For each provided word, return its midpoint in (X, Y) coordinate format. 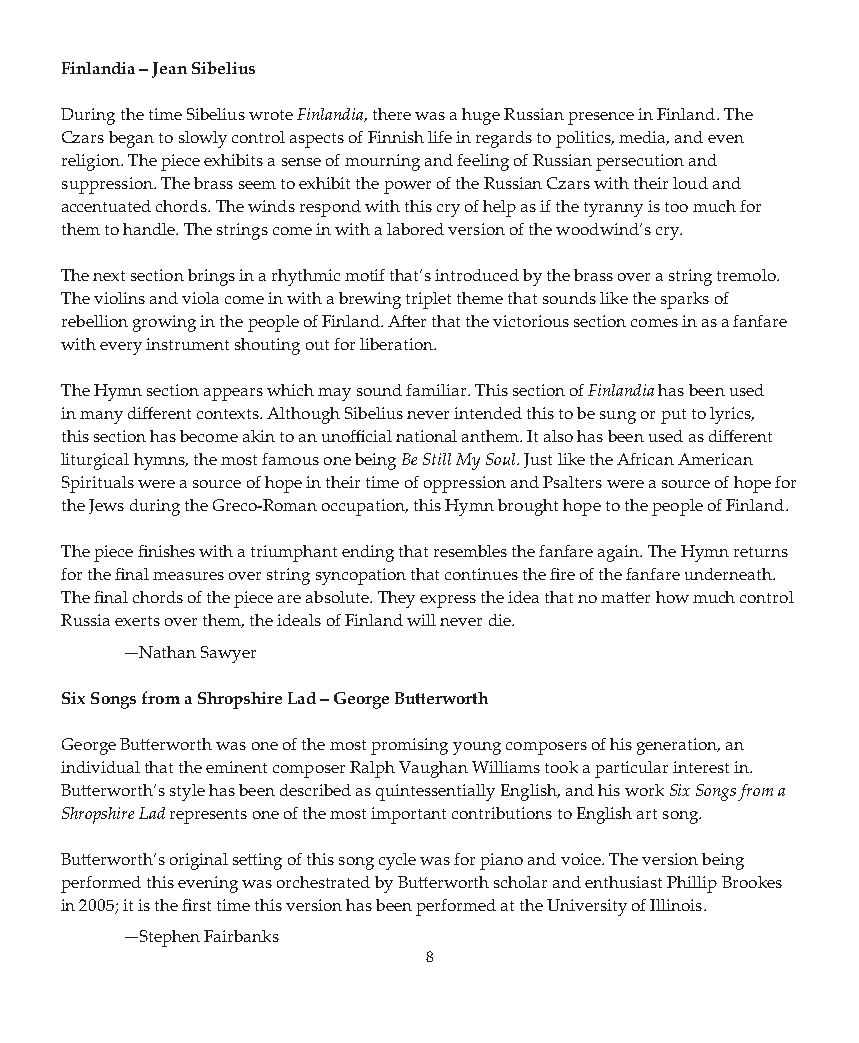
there (392, 114)
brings (211, 277)
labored (415, 229)
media (644, 138)
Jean (169, 70)
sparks (685, 300)
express (448, 601)
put (673, 416)
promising (409, 746)
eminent (236, 767)
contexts (229, 414)
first (196, 905)
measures (188, 576)
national (426, 436)
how (672, 597)
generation (678, 746)
